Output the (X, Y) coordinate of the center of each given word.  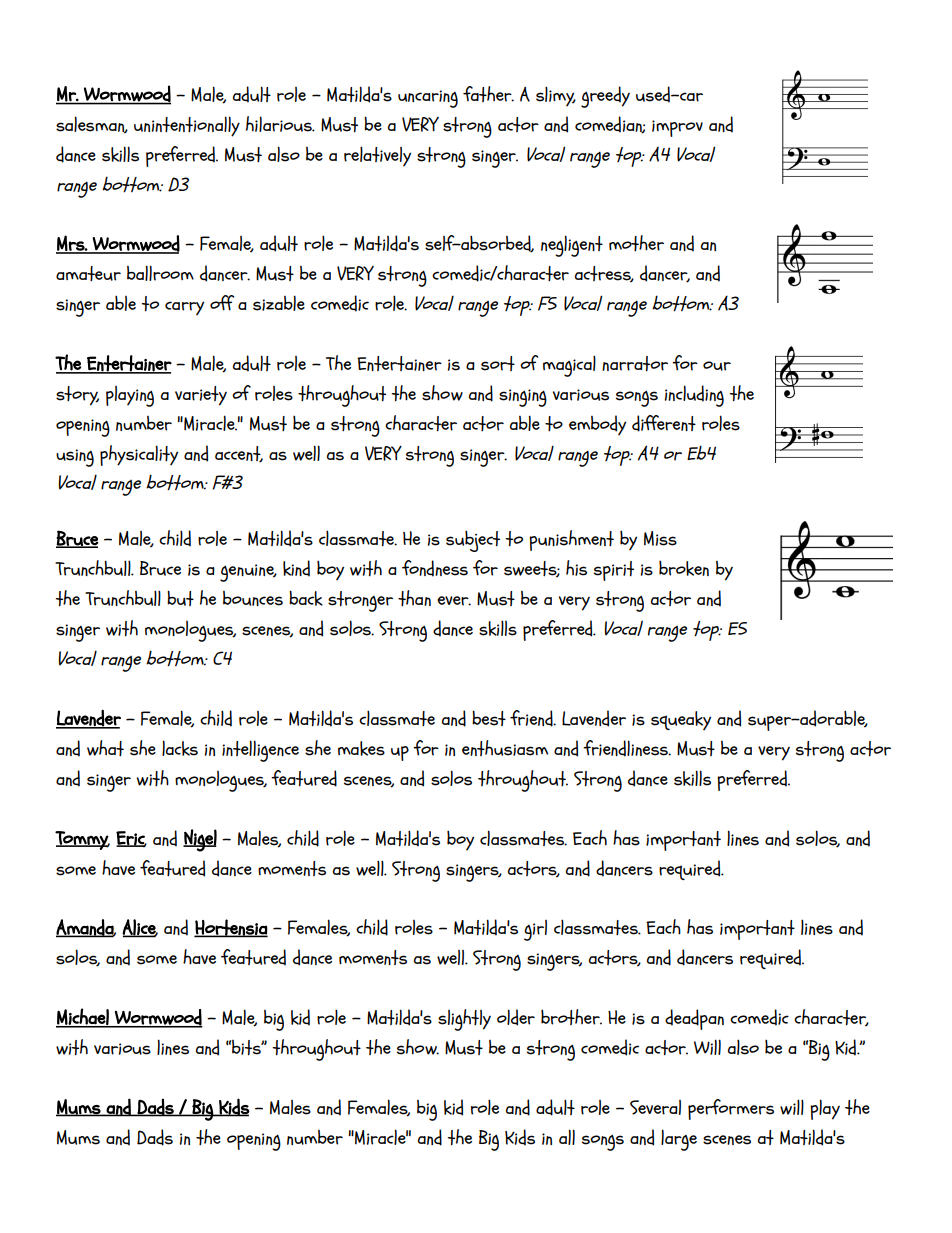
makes (361, 748)
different (664, 423)
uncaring (428, 99)
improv (677, 128)
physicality (139, 455)
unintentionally (187, 126)
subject (473, 541)
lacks (180, 748)
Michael (83, 1018)
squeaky (681, 721)
